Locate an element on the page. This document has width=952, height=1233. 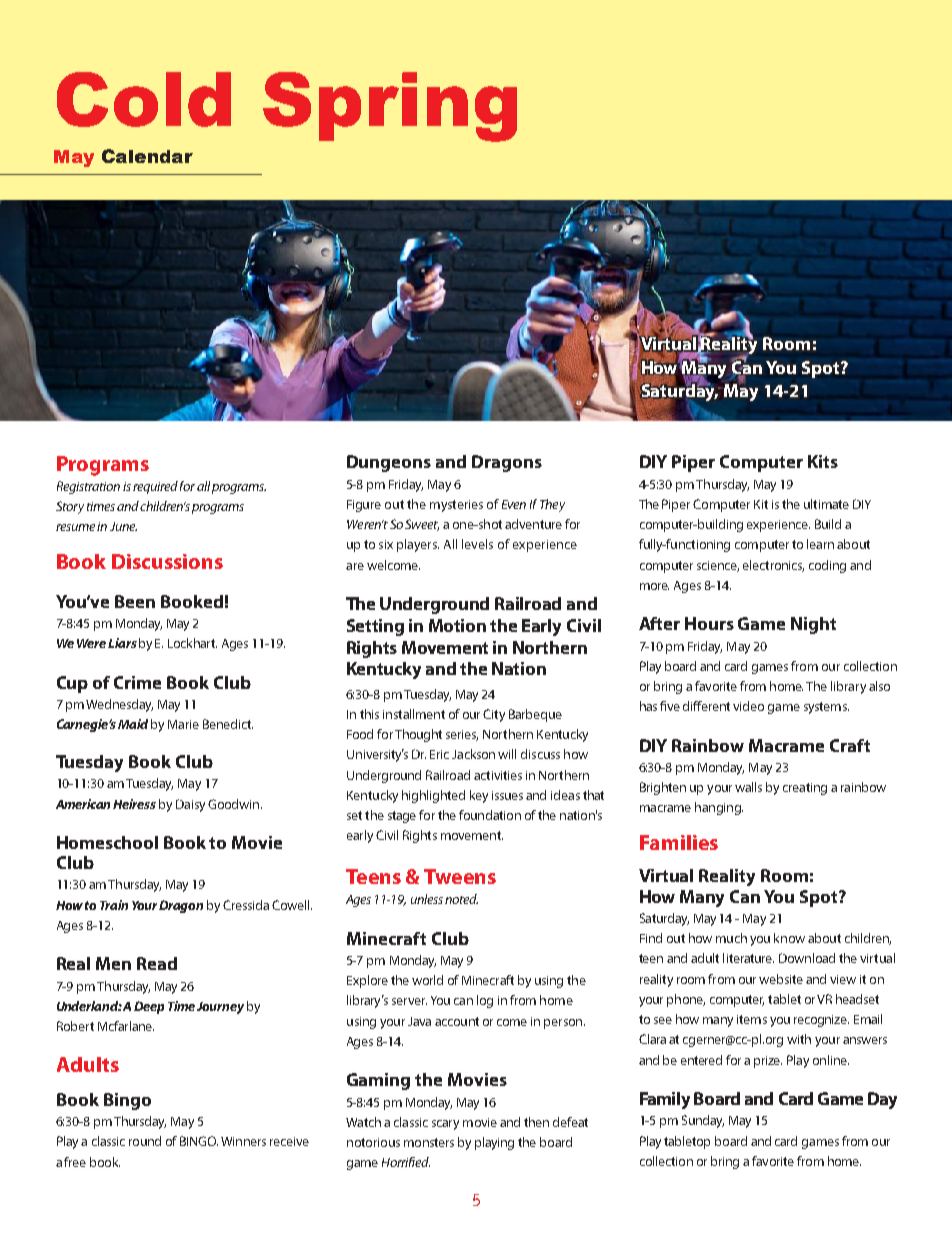
Train is located at coordinates (114, 905).
